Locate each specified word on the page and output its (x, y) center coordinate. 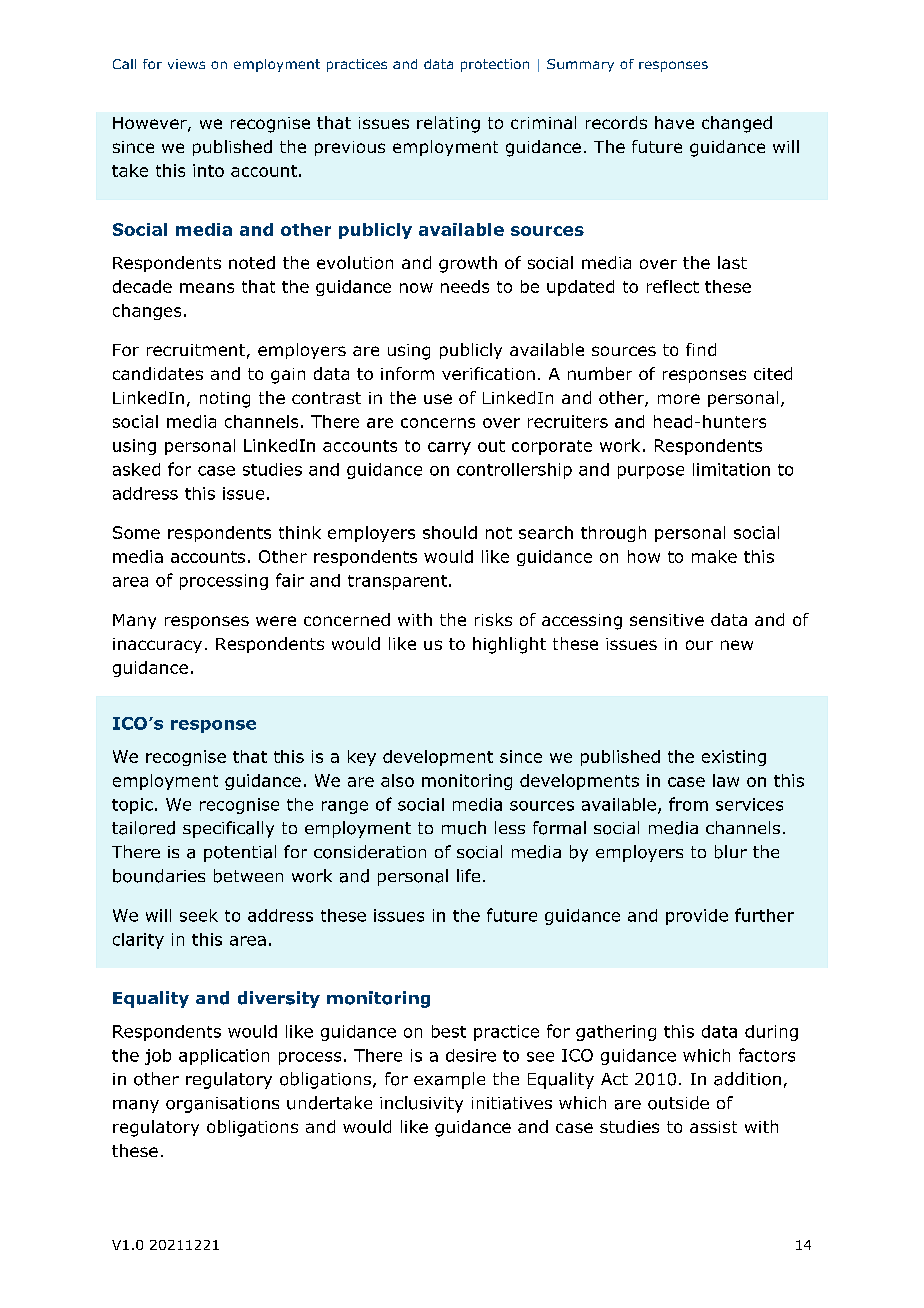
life (468, 875)
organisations (222, 1105)
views (186, 64)
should (450, 532)
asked (136, 469)
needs (465, 286)
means (207, 288)
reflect (673, 286)
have (674, 122)
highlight (509, 645)
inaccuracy (157, 645)
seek (199, 915)
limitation (731, 469)
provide (697, 917)
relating (448, 124)
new (737, 645)
